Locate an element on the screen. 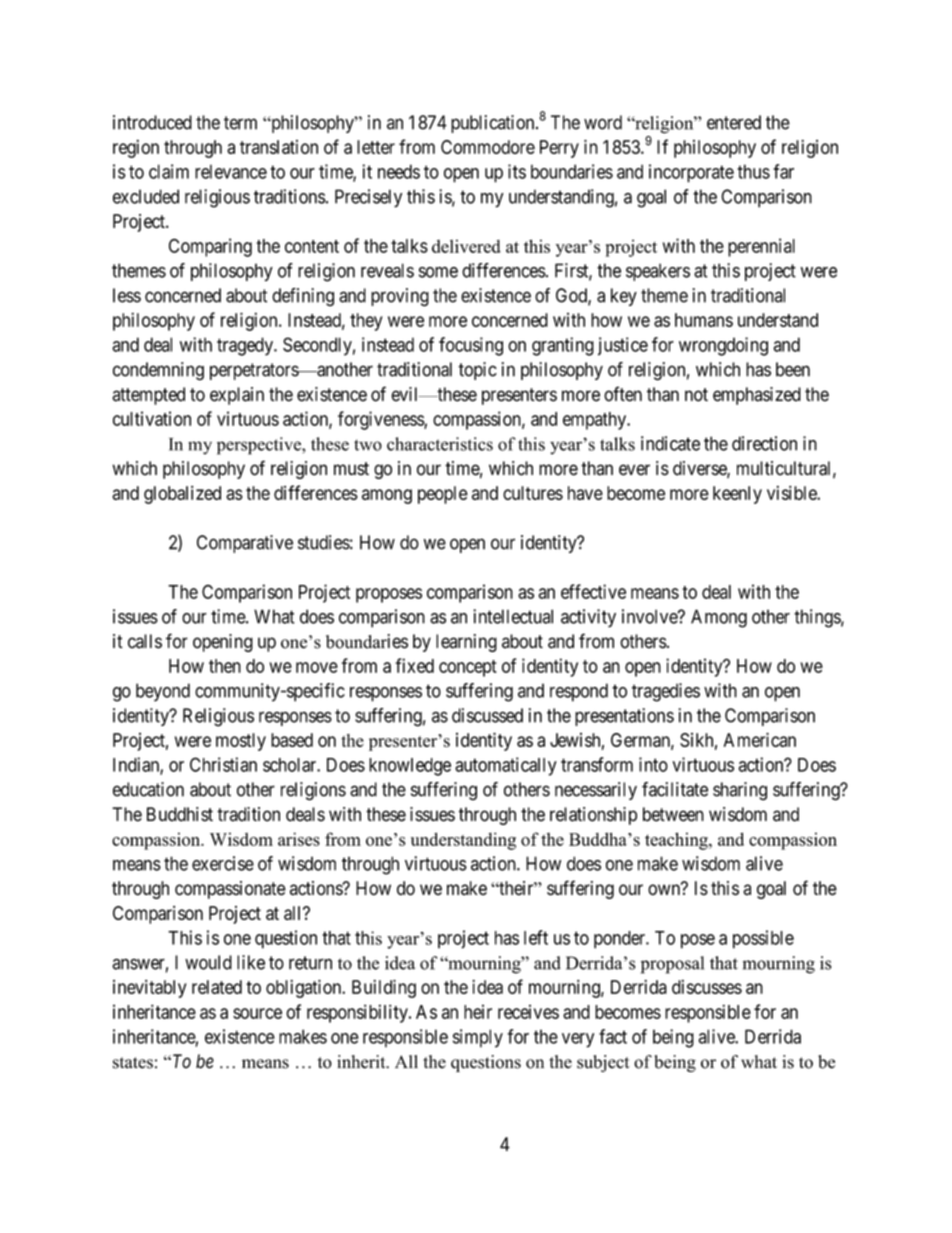 The width and height of the screenshot is (952, 1233). incorporate is located at coordinates (691, 173).
